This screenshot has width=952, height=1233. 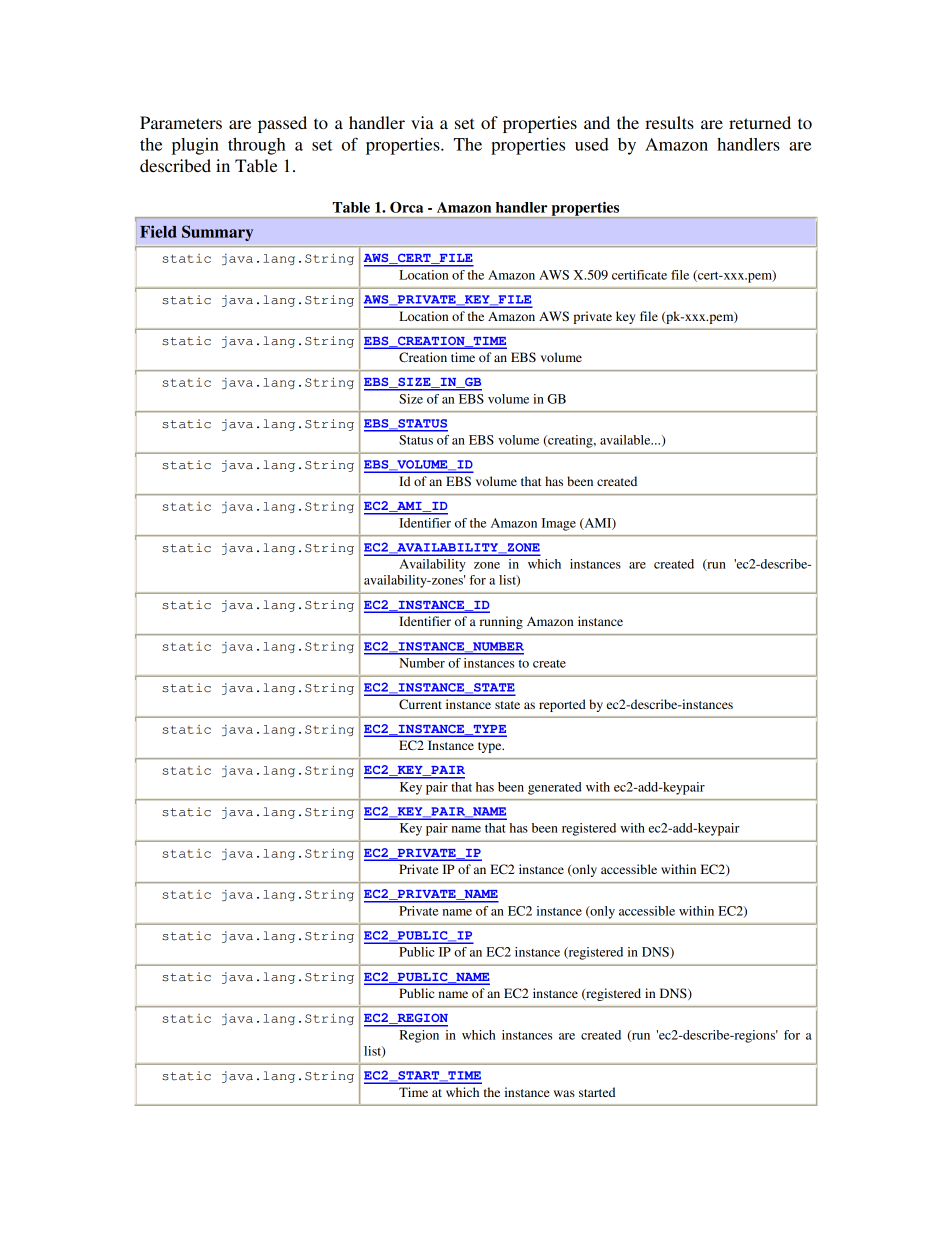 What do you see at coordinates (562, 705) in the screenshot?
I see `reported` at bounding box center [562, 705].
